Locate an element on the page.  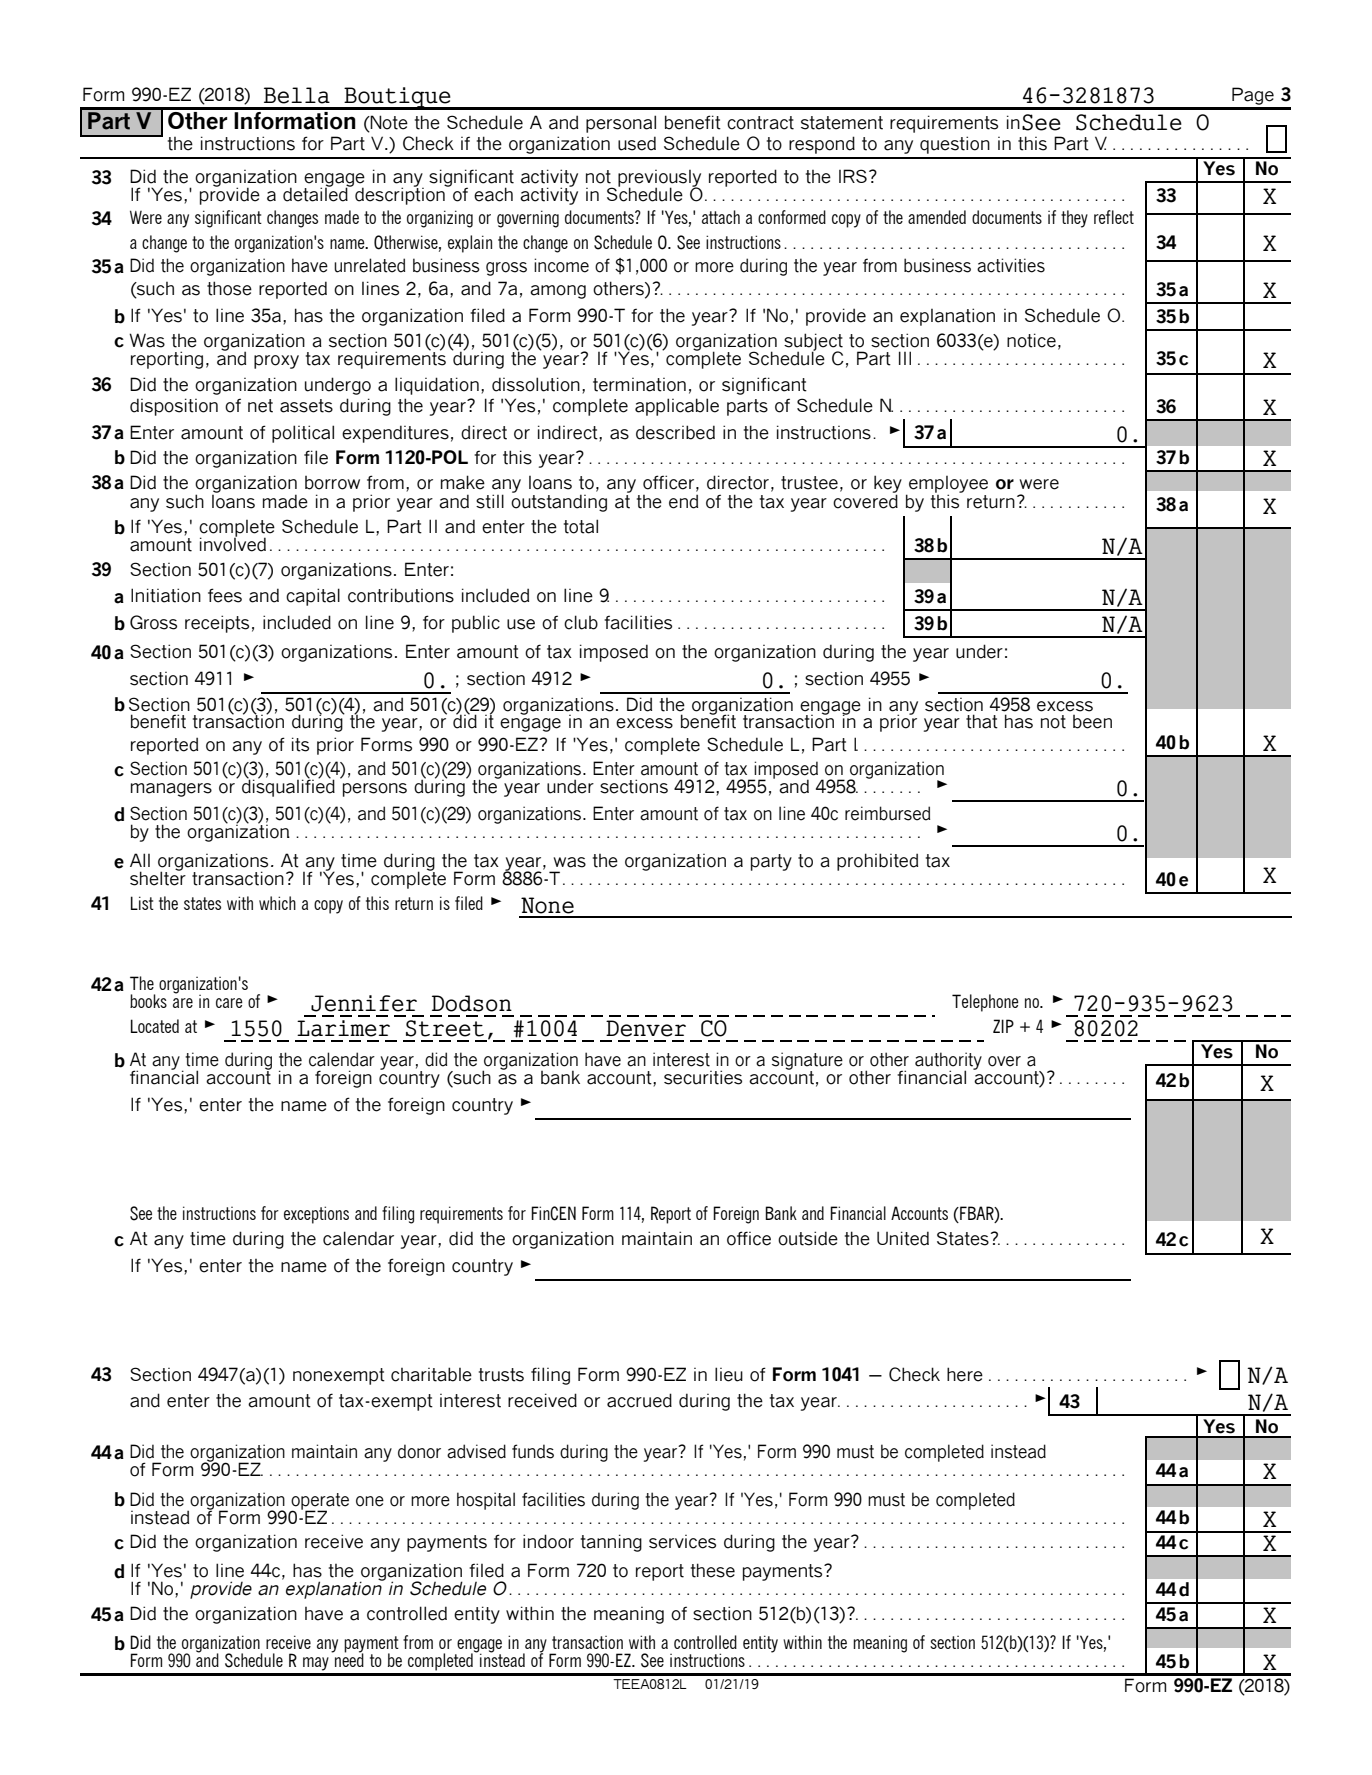
these is located at coordinates (713, 1570).
